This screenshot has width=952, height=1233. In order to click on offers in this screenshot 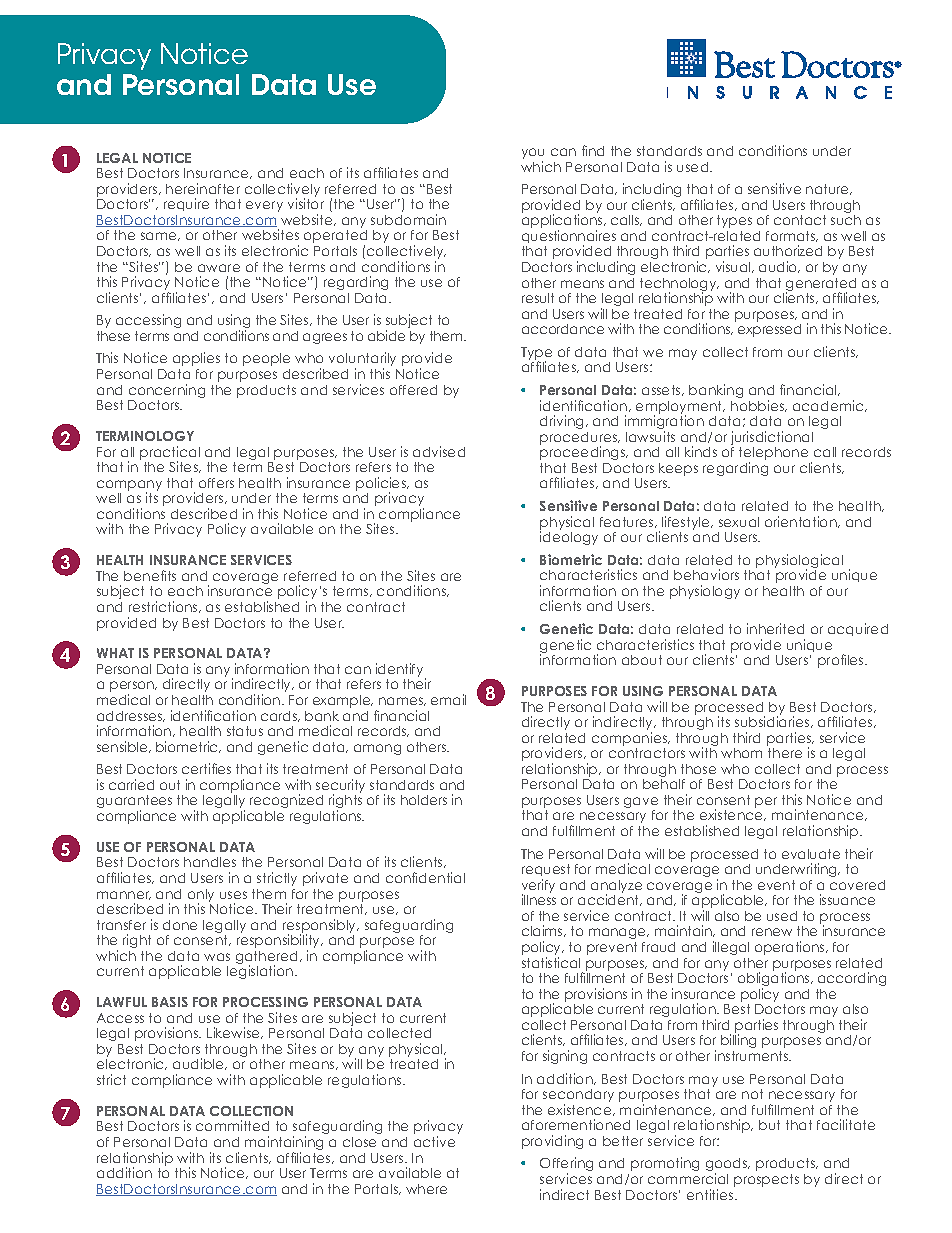, I will do `click(216, 483)`.
